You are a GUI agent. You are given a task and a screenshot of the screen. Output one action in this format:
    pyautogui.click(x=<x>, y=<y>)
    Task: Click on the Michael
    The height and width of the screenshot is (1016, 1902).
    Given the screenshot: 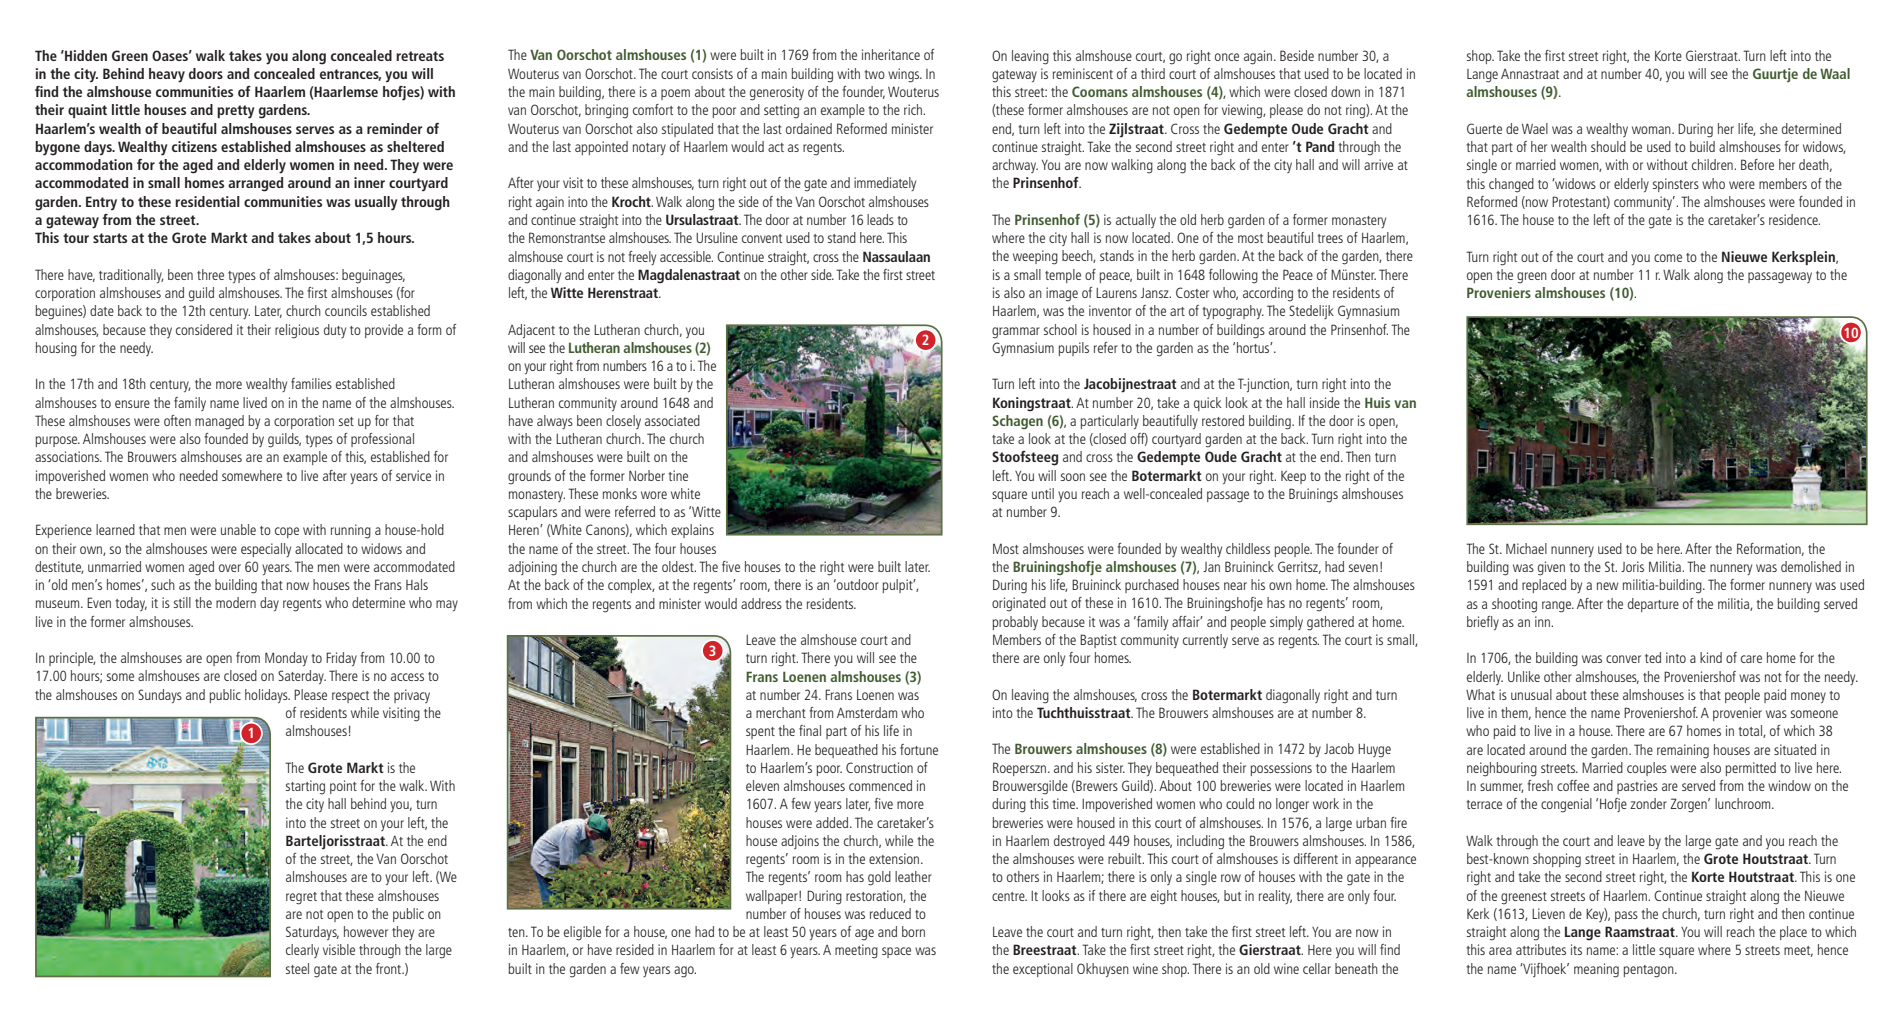 What is the action you would take?
    pyautogui.click(x=1526, y=548)
